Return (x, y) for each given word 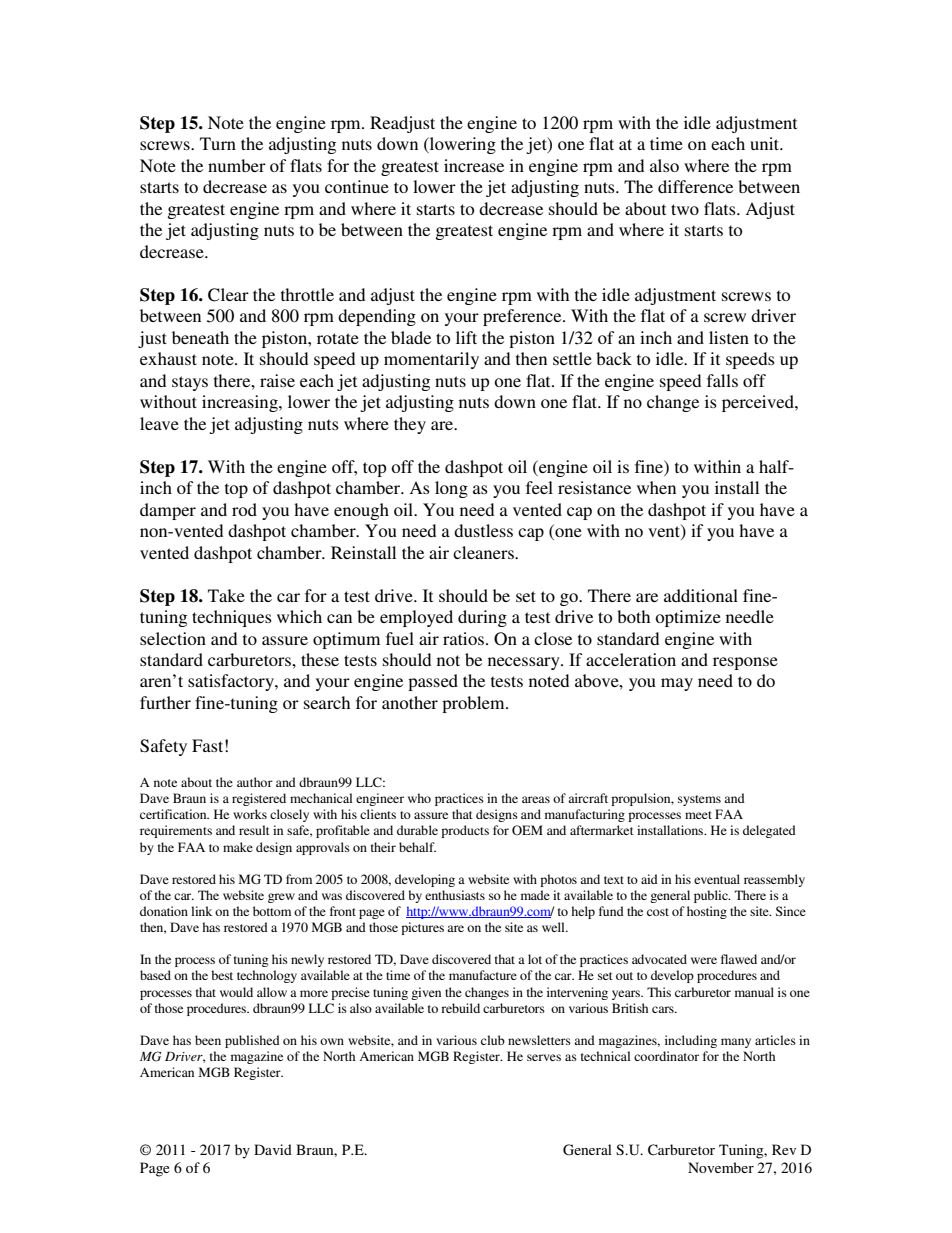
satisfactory (232, 682)
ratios (463, 638)
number (237, 165)
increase (474, 165)
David (273, 1149)
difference (695, 186)
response (745, 663)
